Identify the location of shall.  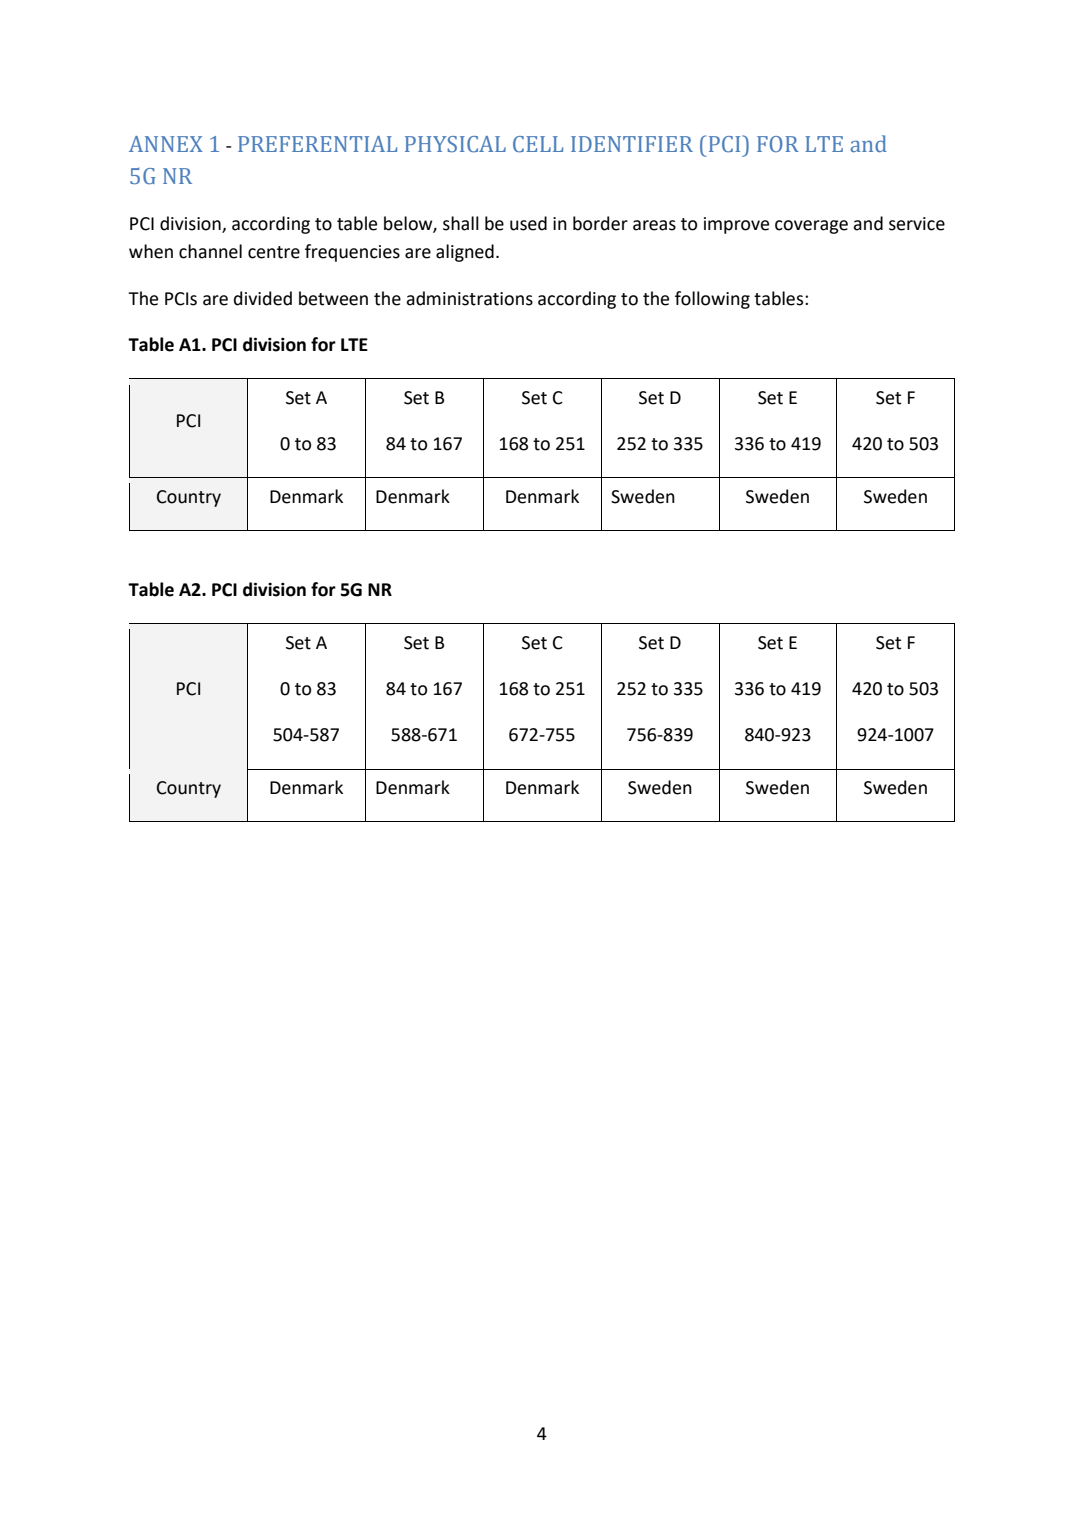
(461, 223).
